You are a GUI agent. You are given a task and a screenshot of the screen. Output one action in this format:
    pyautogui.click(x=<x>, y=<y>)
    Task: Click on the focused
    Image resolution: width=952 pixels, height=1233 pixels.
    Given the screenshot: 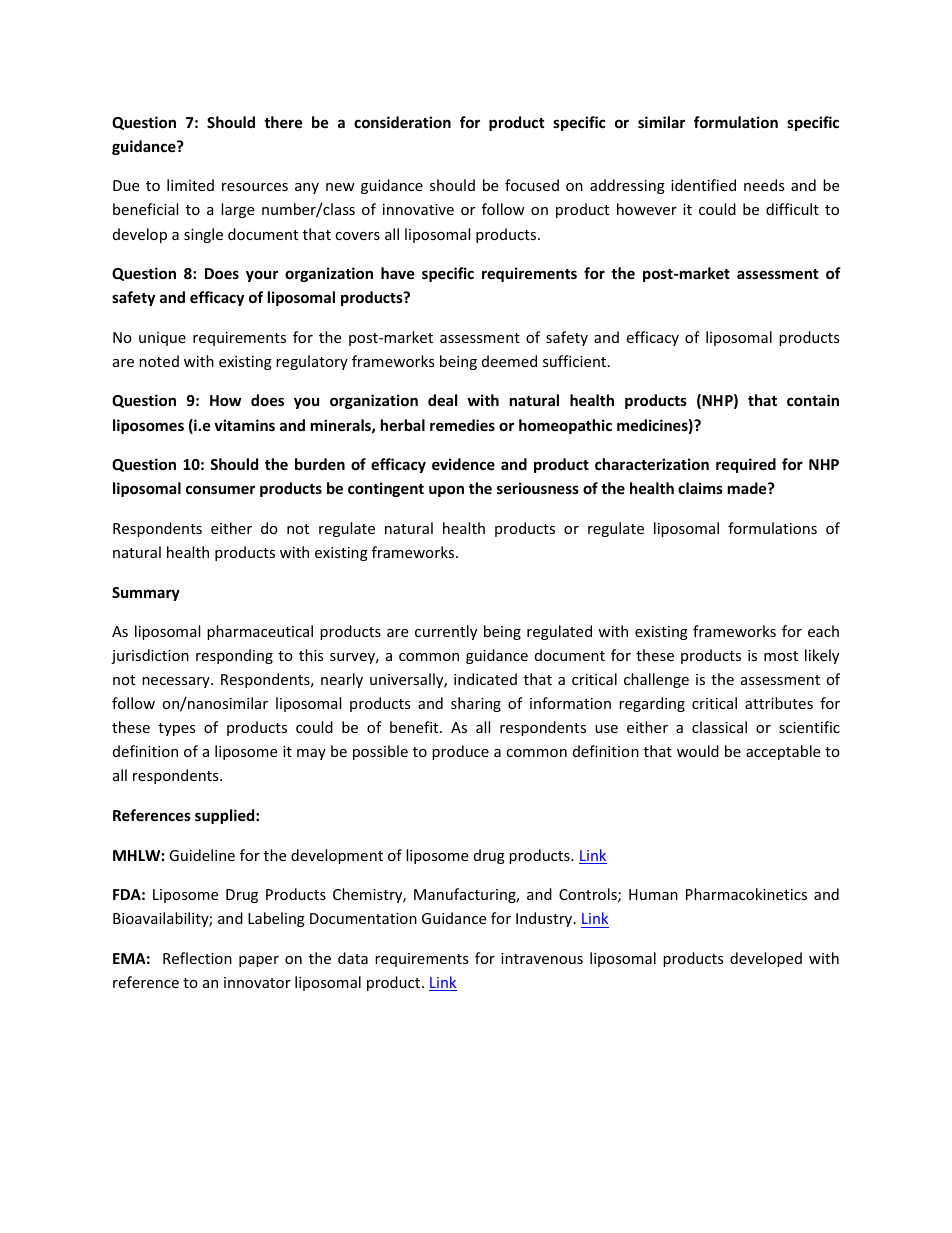 What is the action you would take?
    pyautogui.click(x=532, y=185)
